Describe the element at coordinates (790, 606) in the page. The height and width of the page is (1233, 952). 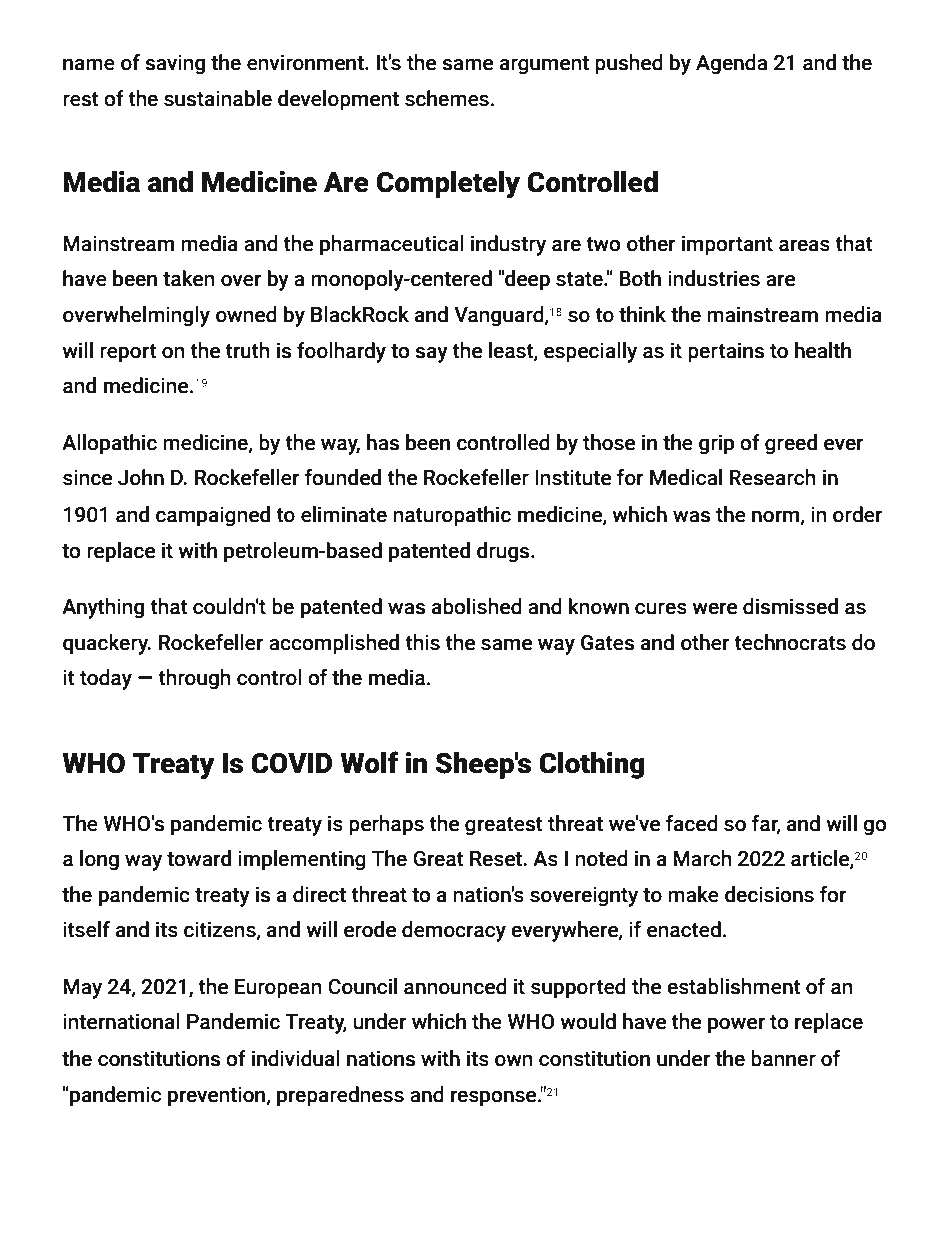
I see `dismissed` at that location.
